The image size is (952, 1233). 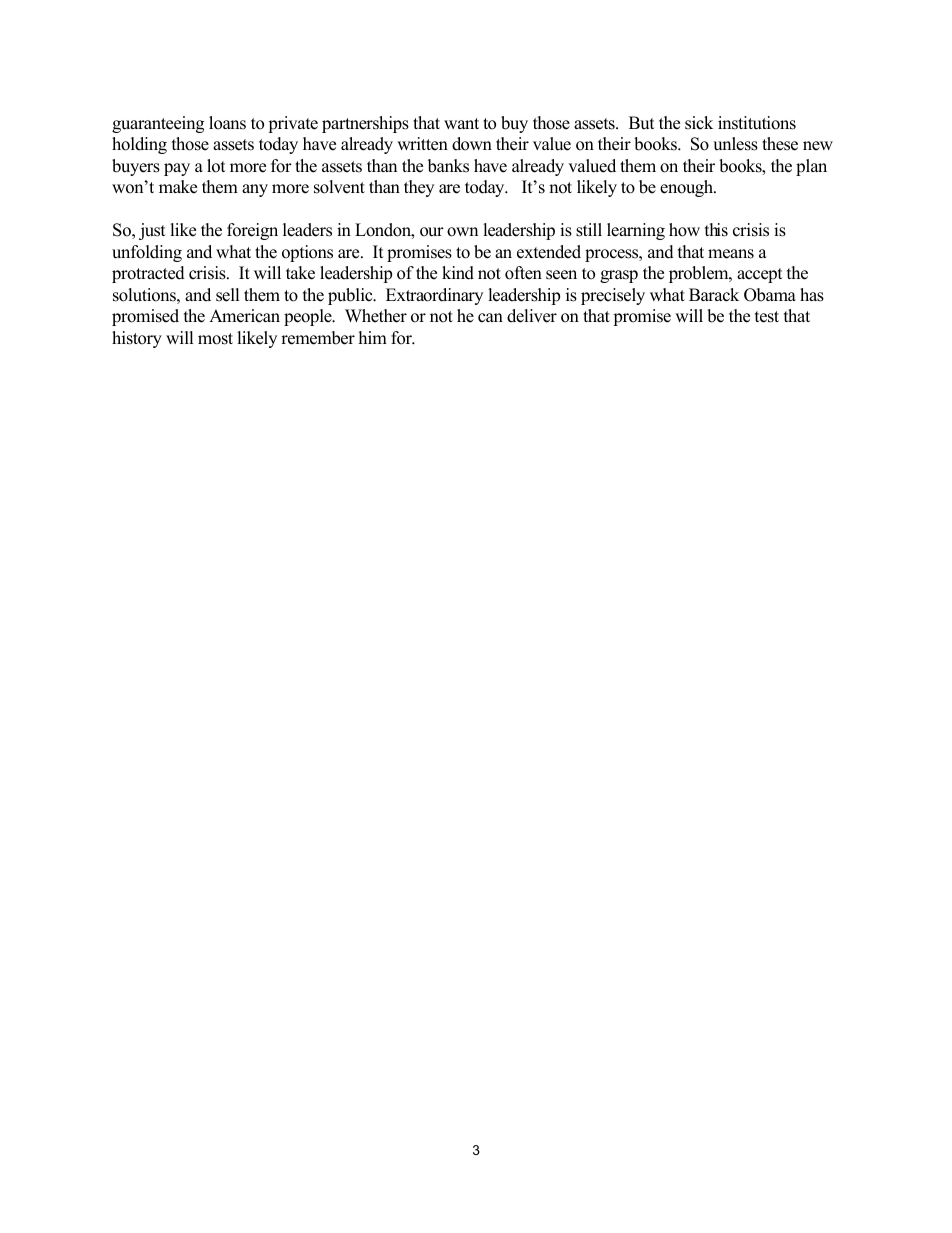 I want to click on sell, so click(x=228, y=295).
